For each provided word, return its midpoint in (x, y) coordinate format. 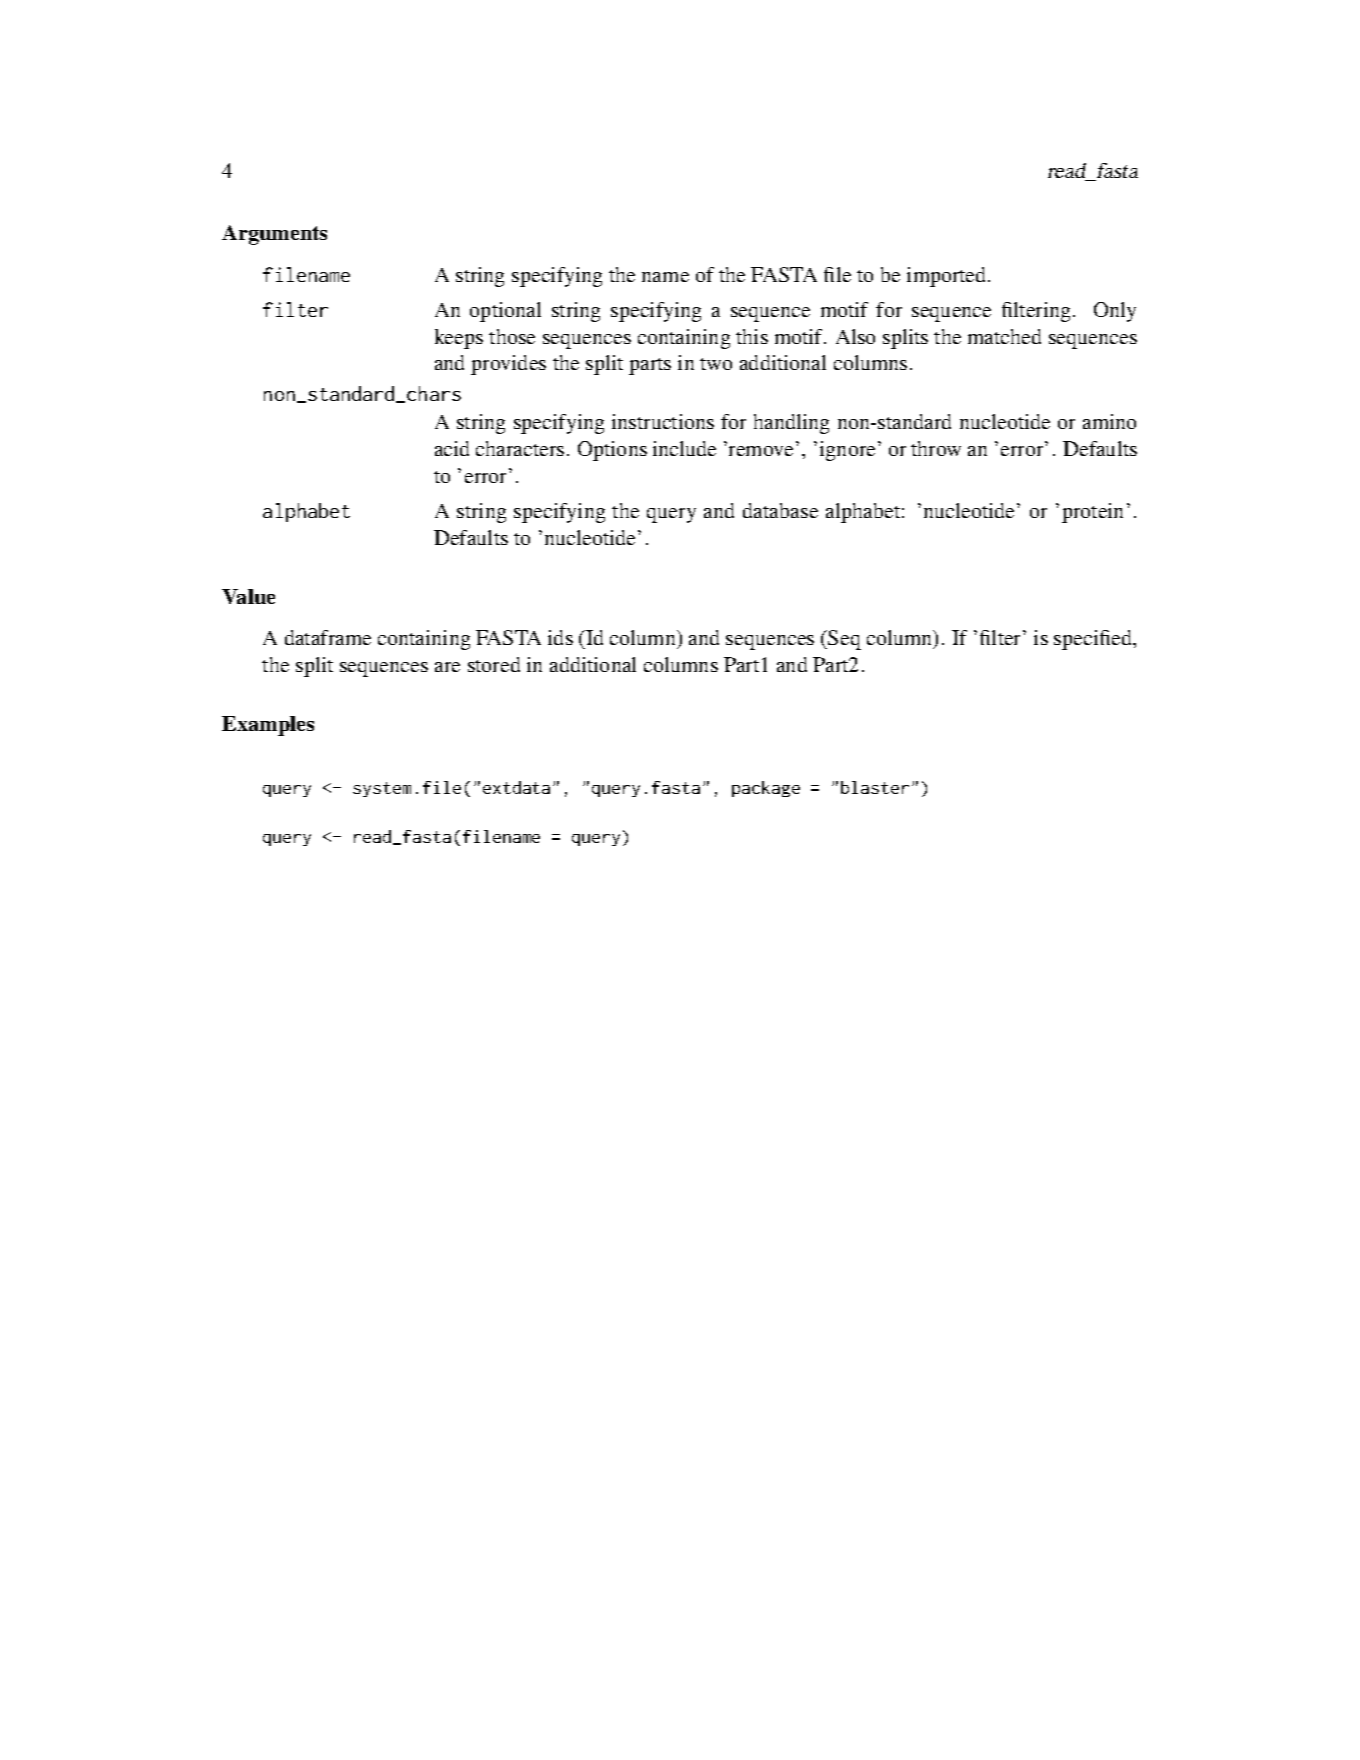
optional (505, 312)
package (766, 789)
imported (948, 277)
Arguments (274, 235)
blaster (875, 787)
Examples (268, 726)
